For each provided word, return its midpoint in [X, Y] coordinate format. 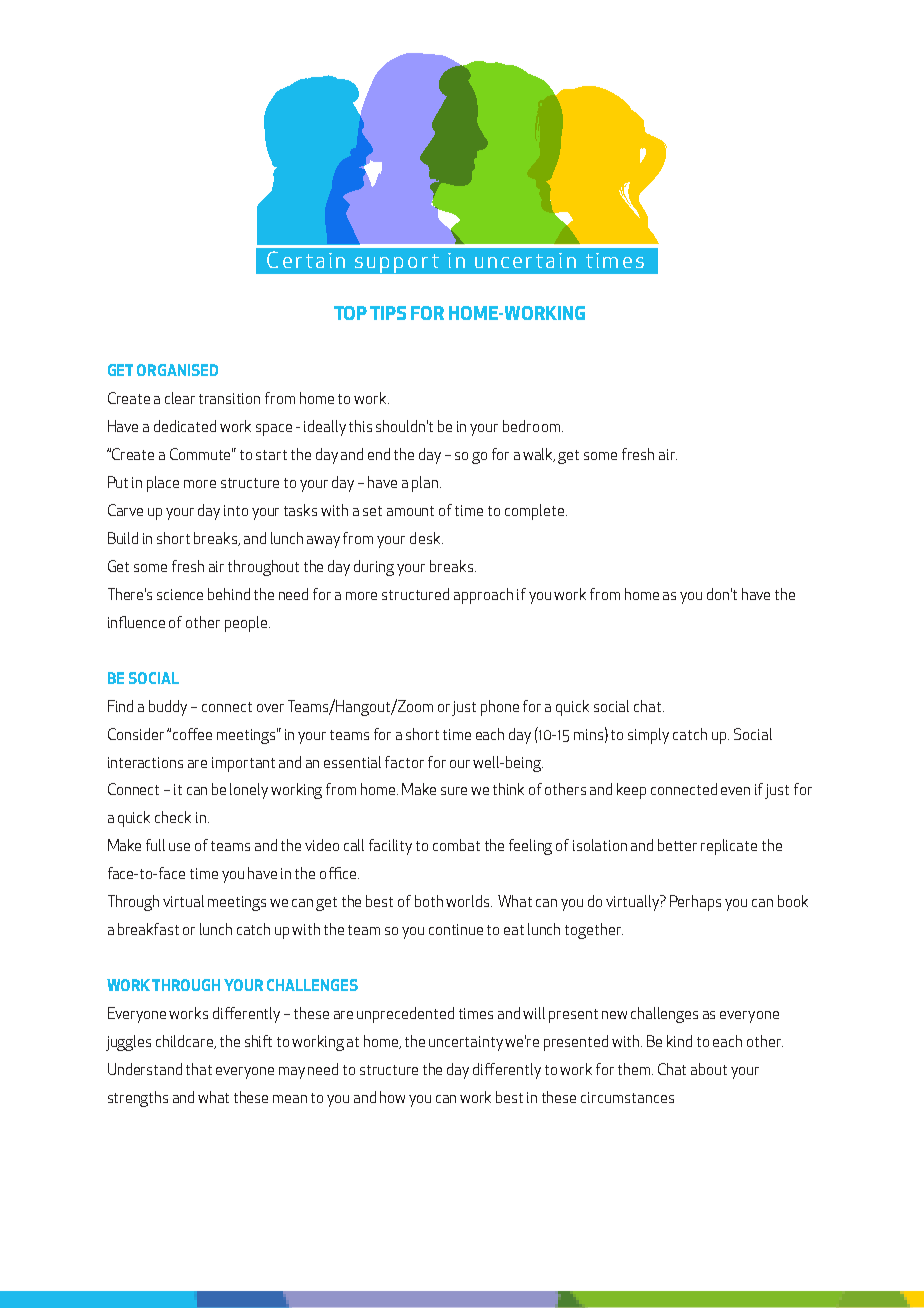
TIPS [388, 313]
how [392, 1097]
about [709, 1069]
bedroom [533, 426]
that [199, 1069]
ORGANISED [177, 370]
